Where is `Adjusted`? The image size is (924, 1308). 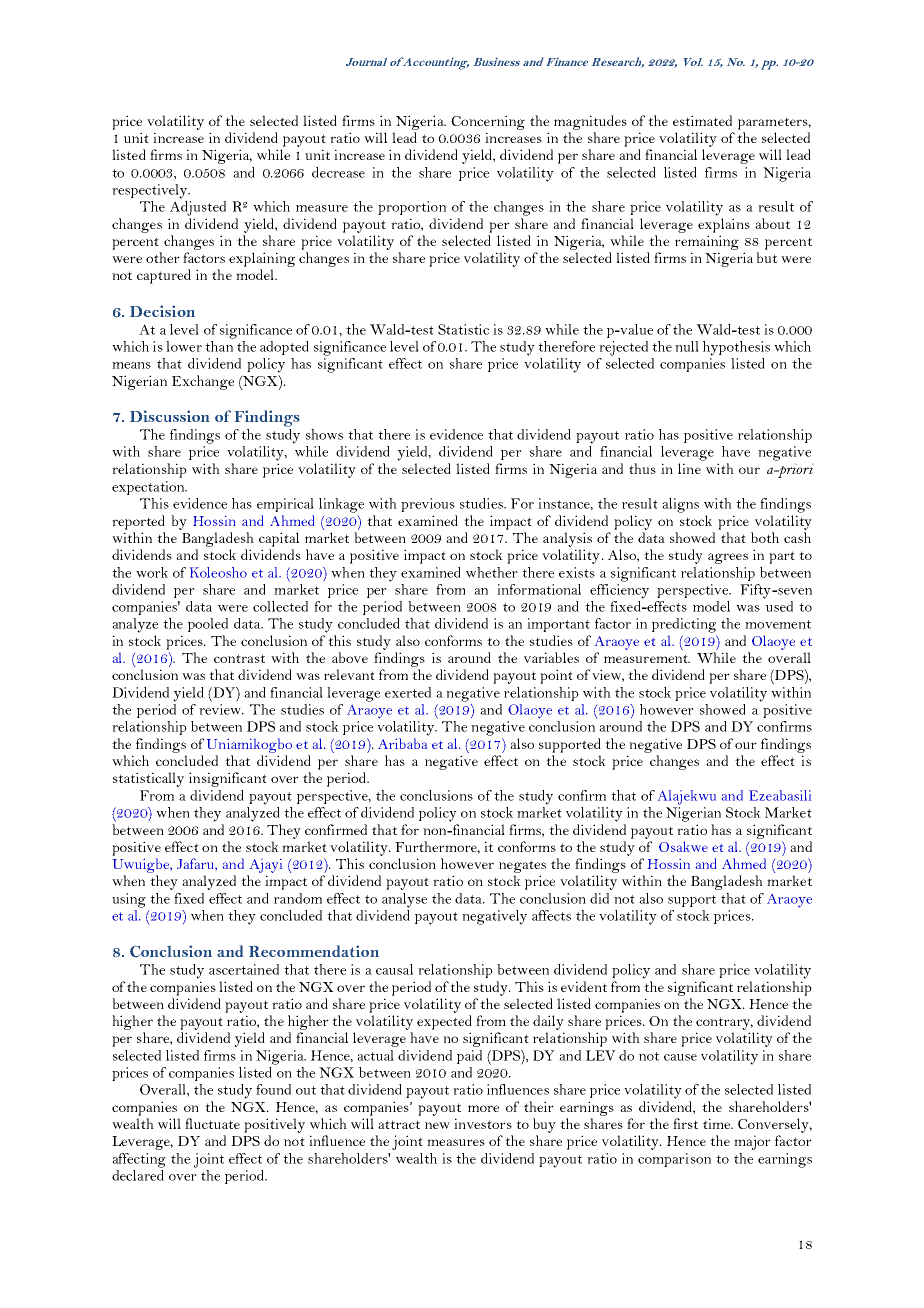
Adjusted is located at coordinates (198, 208).
